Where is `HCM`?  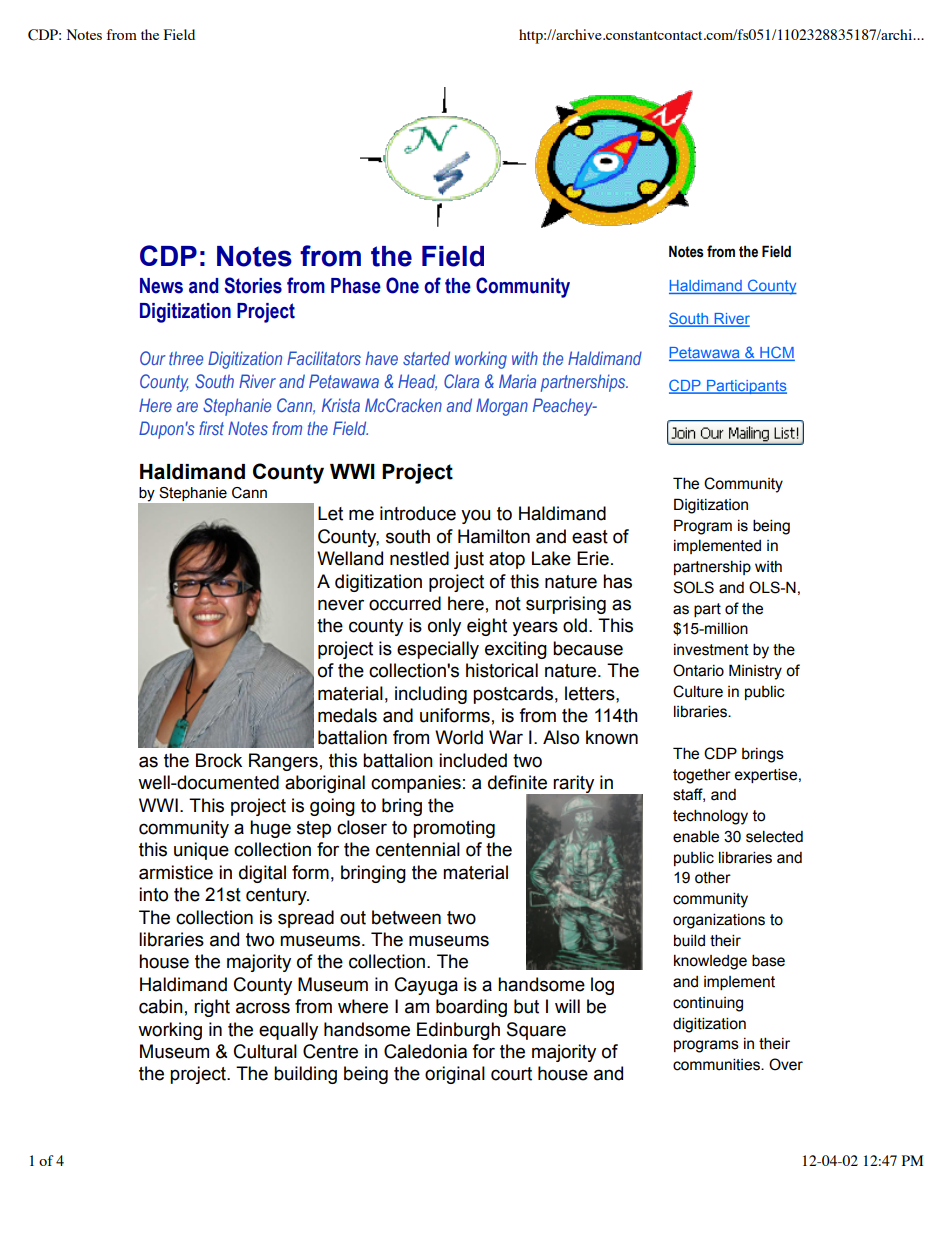 HCM is located at coordinates (776, 353).
